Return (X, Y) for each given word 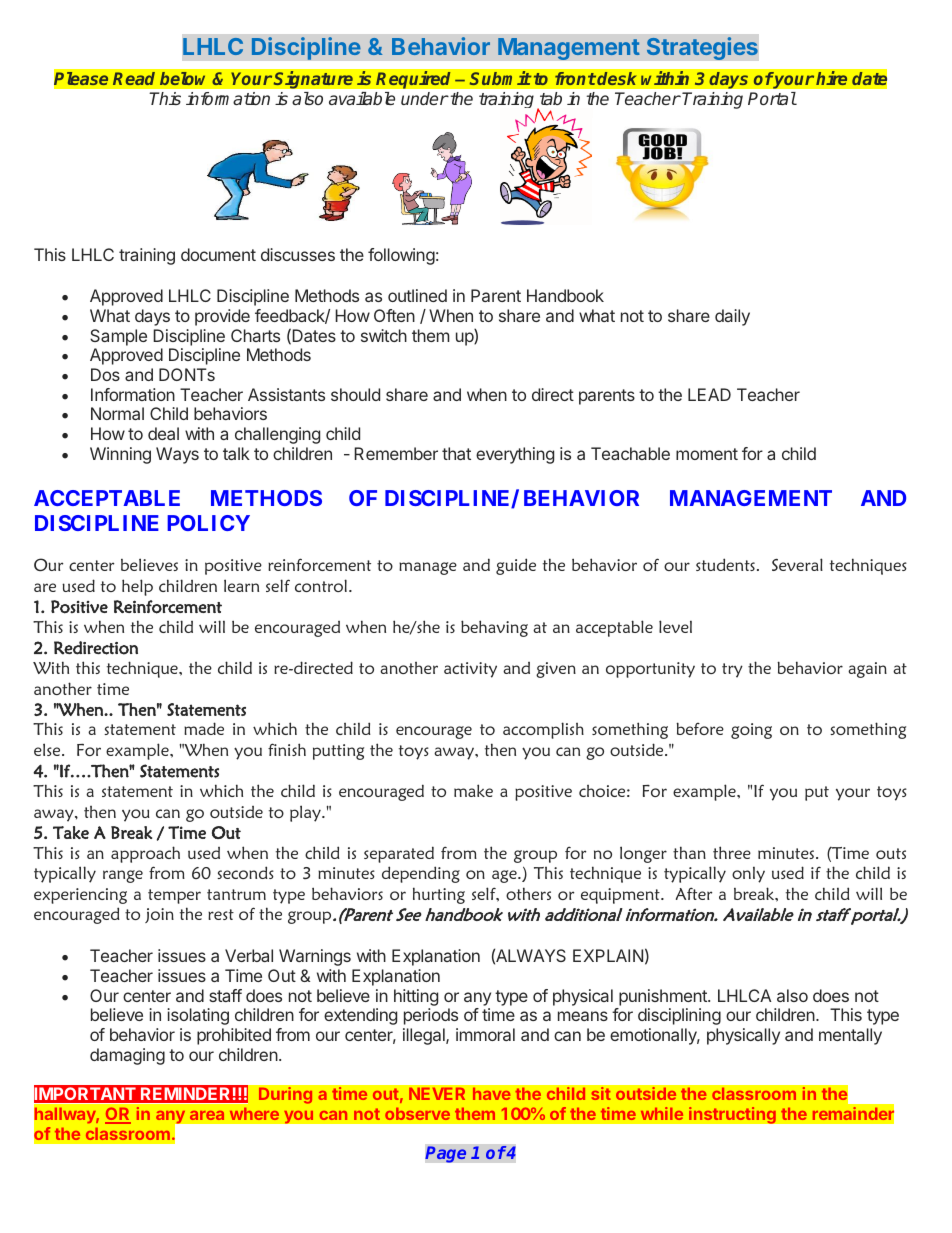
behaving (494, 628)
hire (831, 78)
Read (134, 78)
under (425, 98)
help (137, 587)
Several (797, 564)
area (207, 1115)
